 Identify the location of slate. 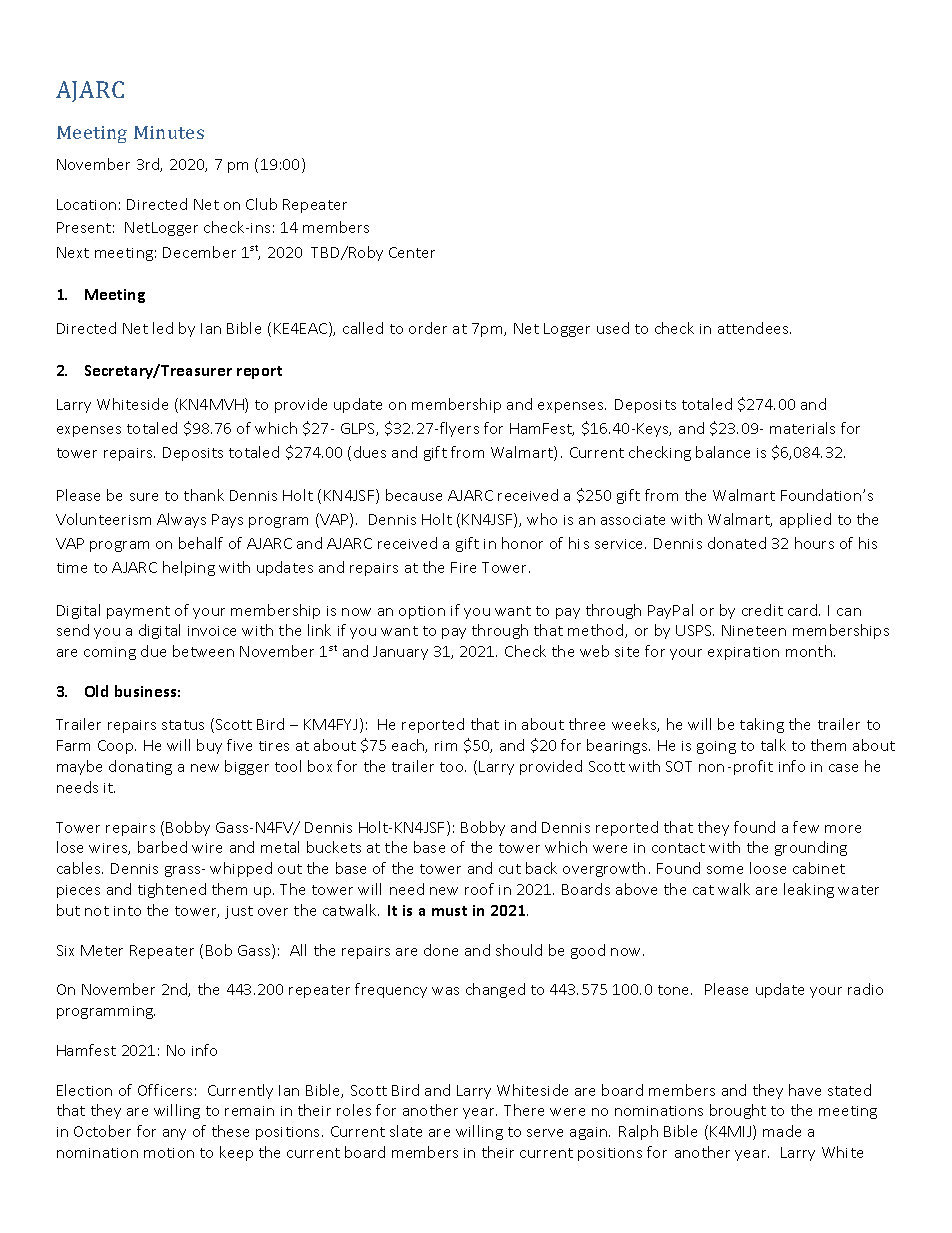
(406, 1131).
